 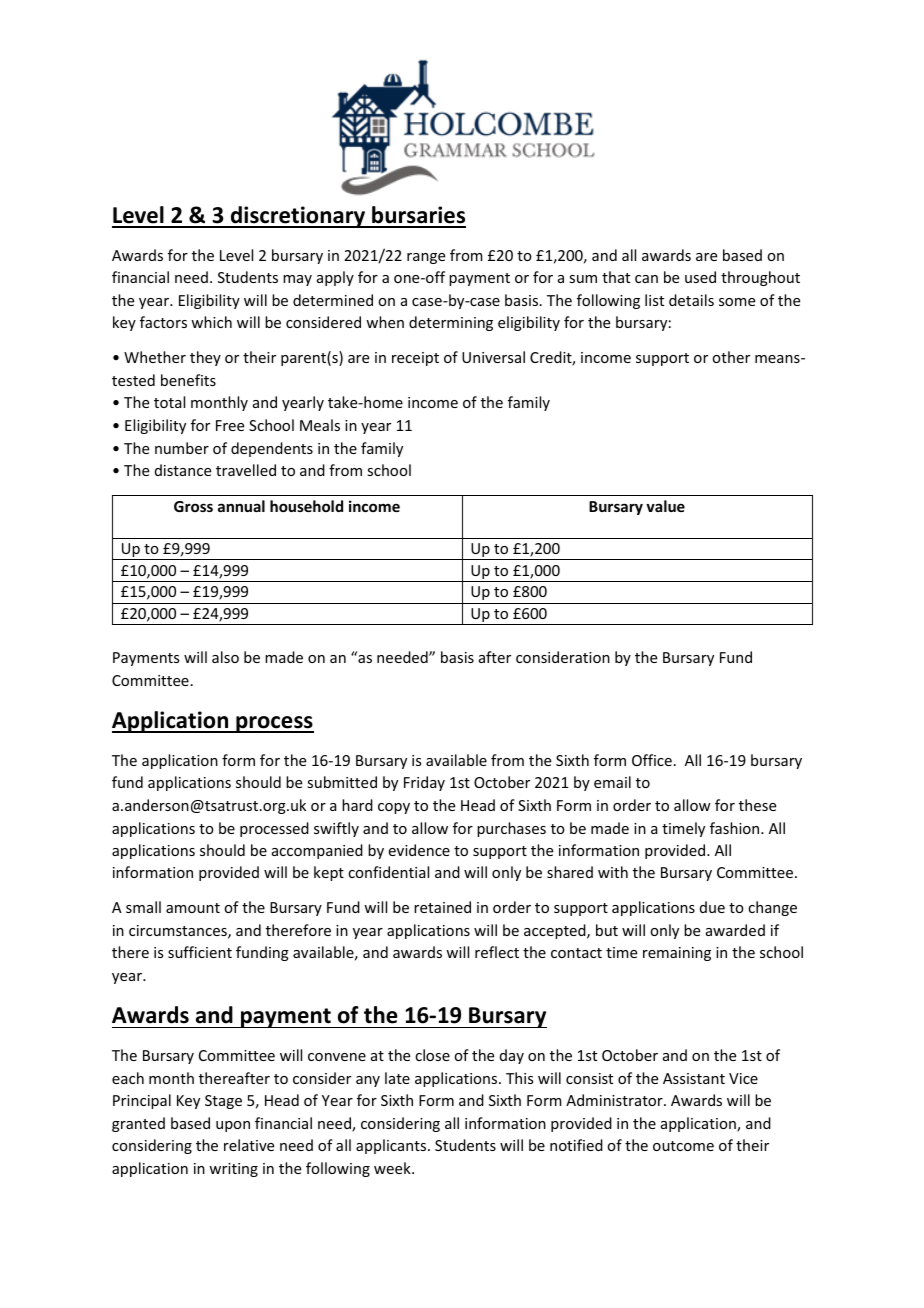 I want to click on Meals, so click(x=320, y=425).
